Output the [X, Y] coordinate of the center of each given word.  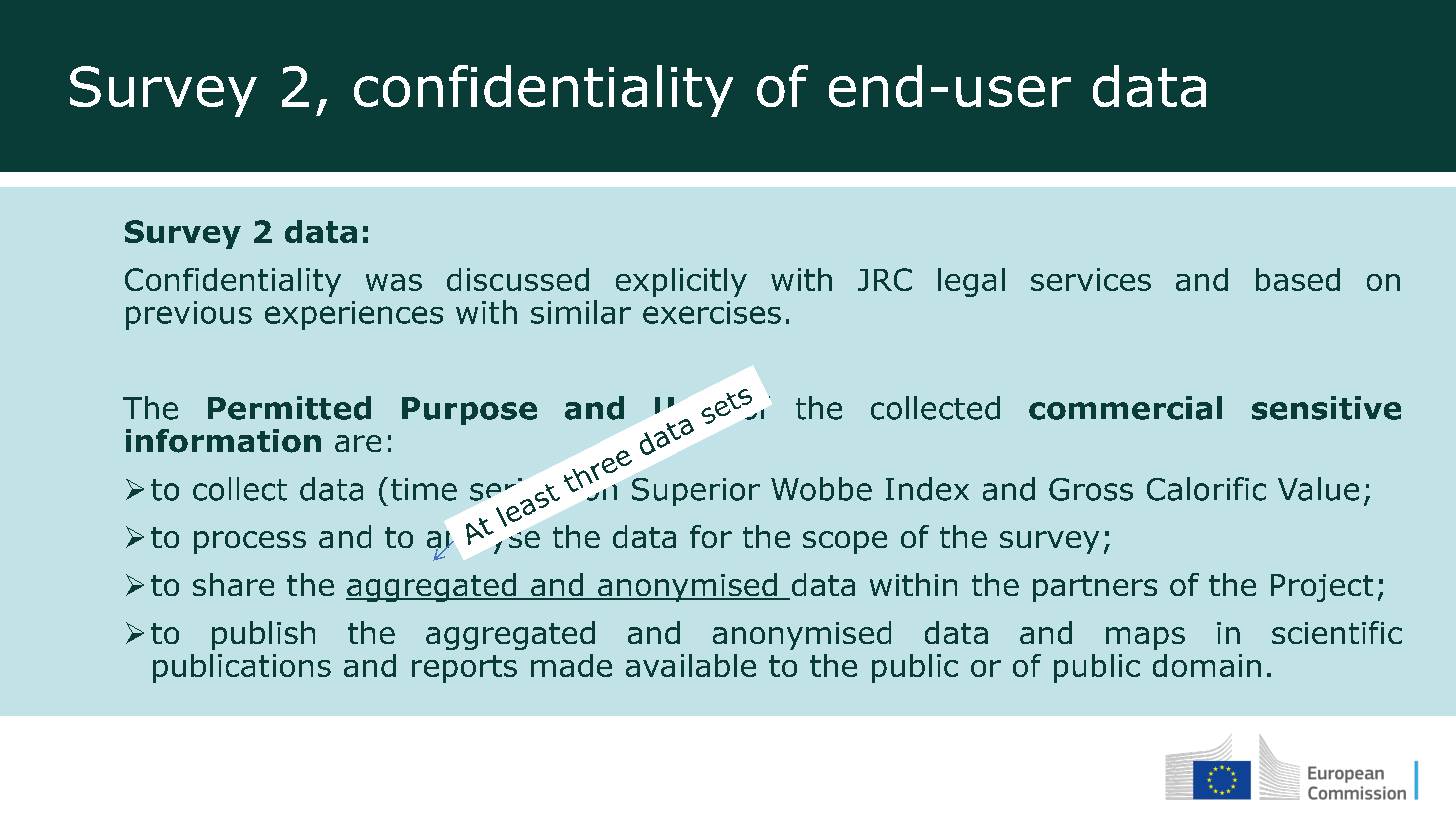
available [691, 665]
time [424, 489]
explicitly [681, 282]
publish [263, 635]
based [1298, 279]
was [394, 282]
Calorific [1206, 489]
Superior [696, 492]
